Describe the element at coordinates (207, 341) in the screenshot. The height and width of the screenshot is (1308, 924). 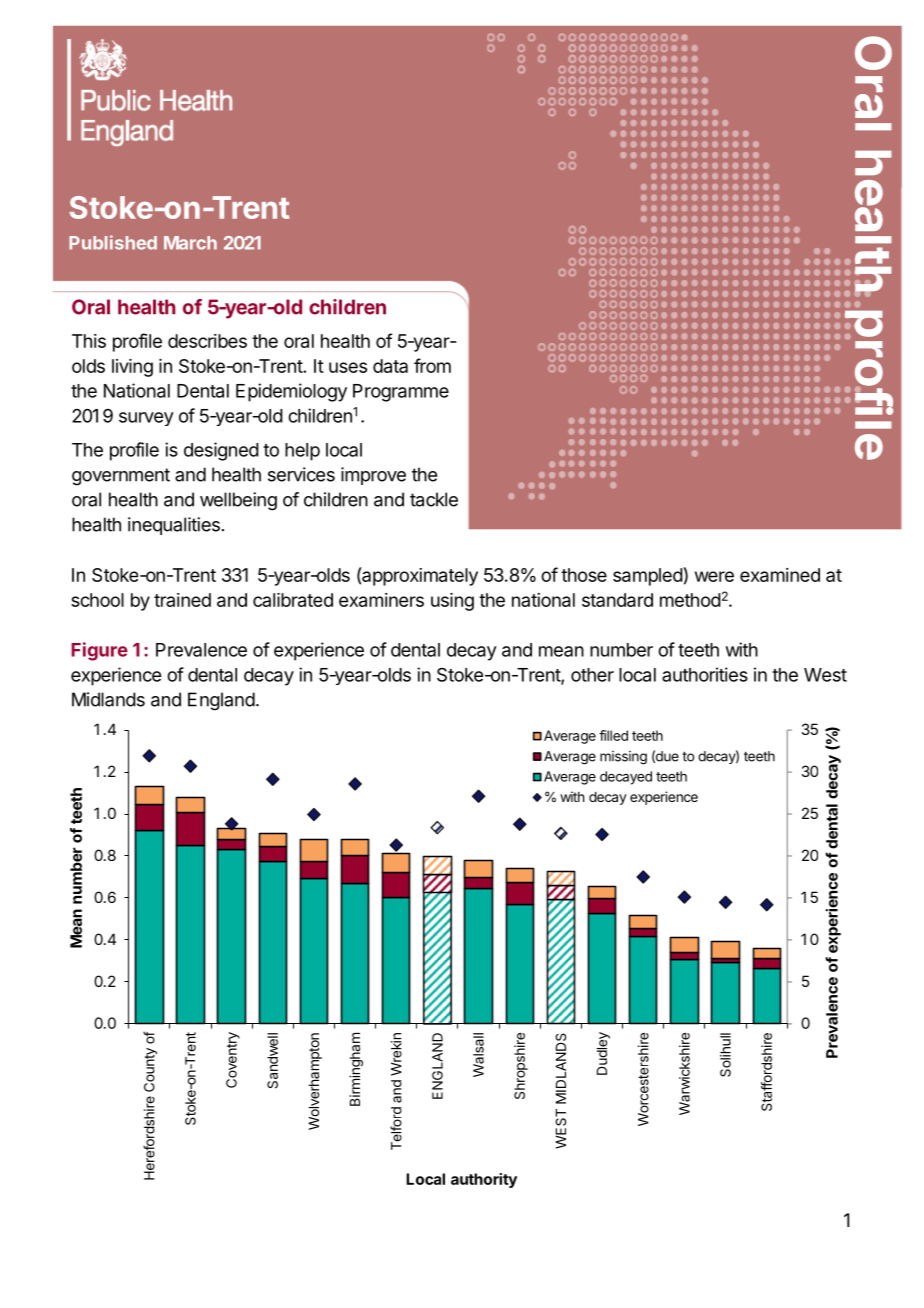
I see `describes` at that location.
